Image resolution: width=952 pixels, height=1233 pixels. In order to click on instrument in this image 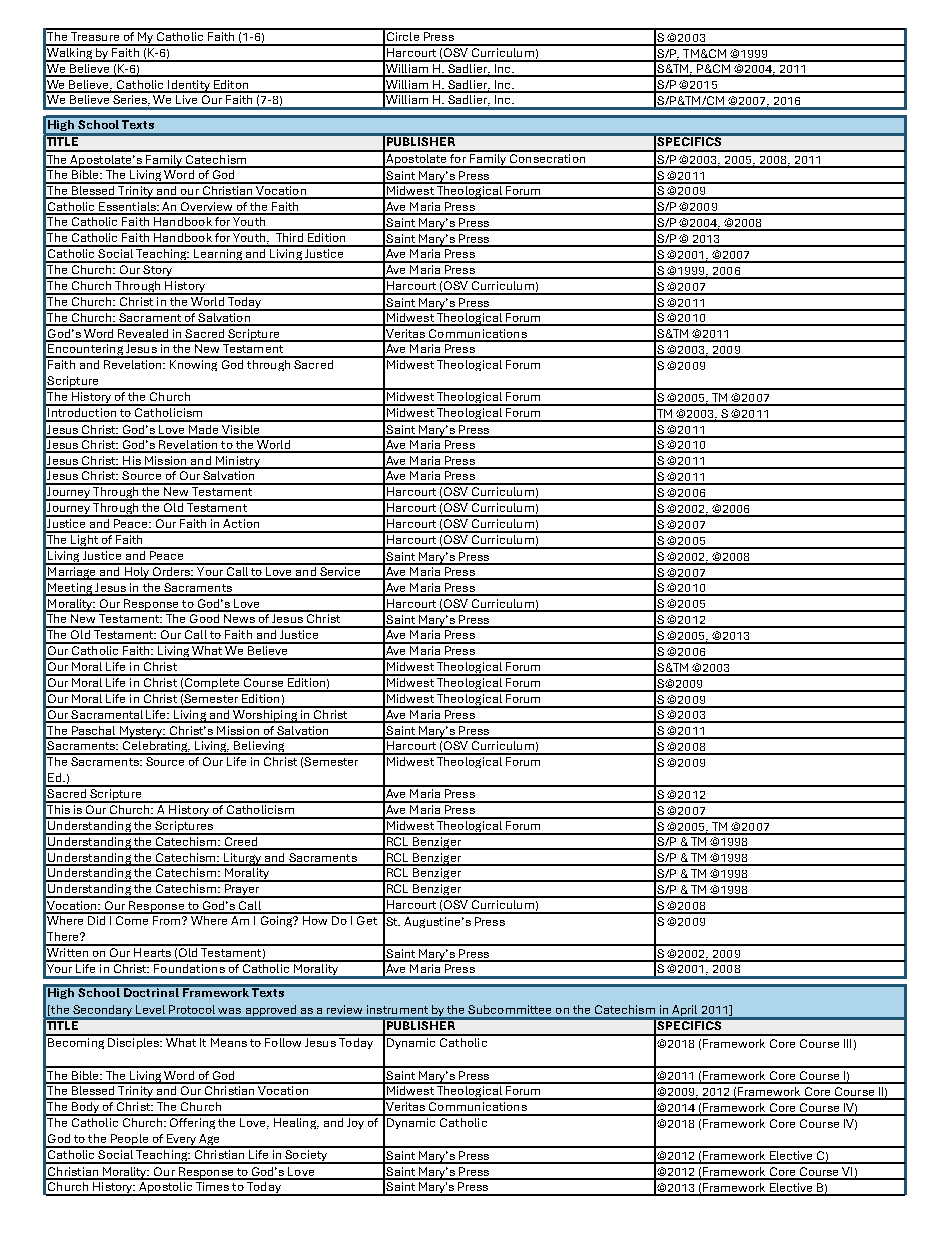, I will do `click(397, 1009)`.
